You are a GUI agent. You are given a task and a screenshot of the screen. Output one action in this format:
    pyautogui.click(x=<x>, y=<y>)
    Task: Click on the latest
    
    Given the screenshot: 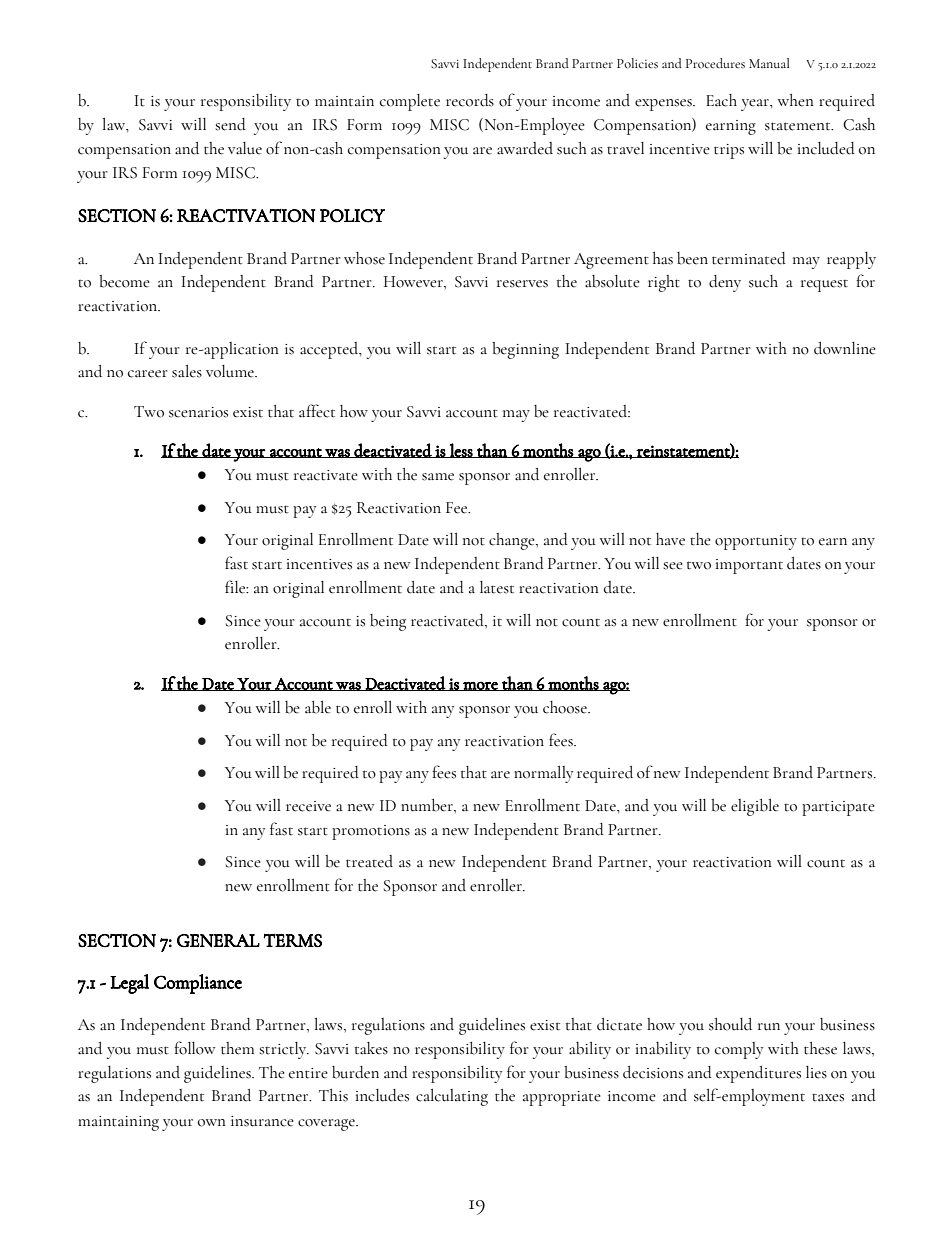 What is the action you would take?
    pyautogui.click(x=497, y=587)
